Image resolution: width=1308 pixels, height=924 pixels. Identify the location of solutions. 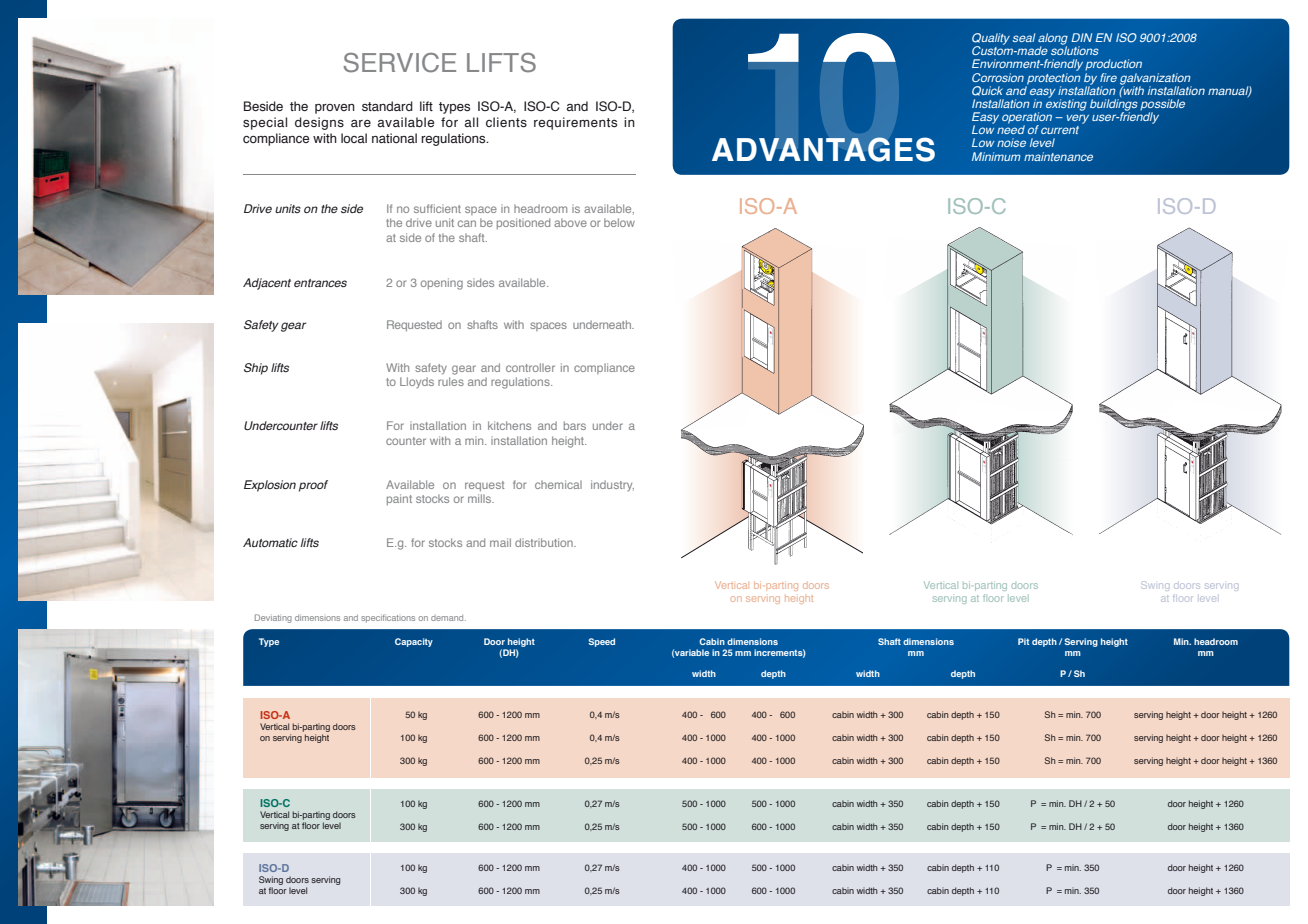
(1074, 49).
